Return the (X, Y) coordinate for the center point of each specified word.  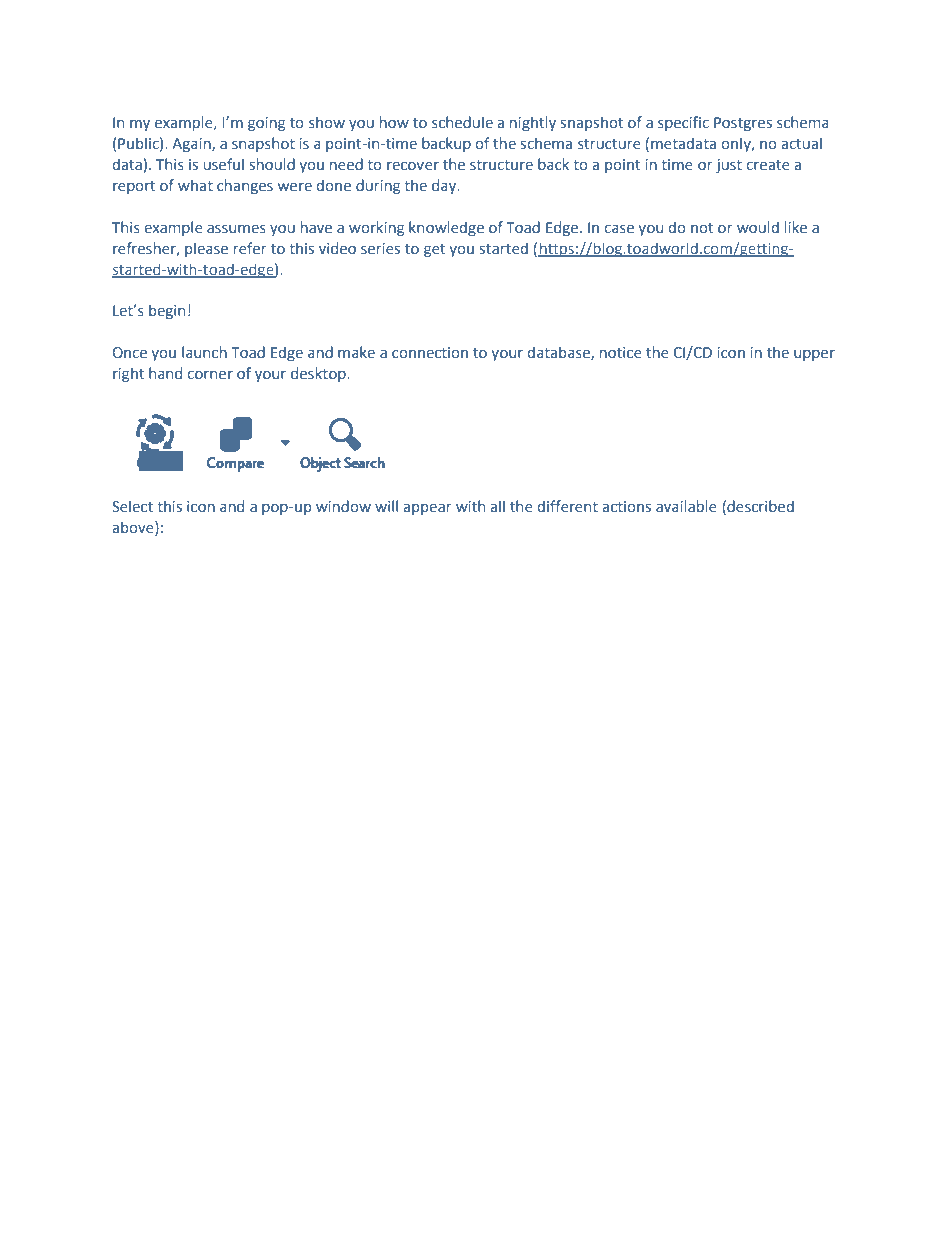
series (380, 248)
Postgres (743, 124)
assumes (236, 229)
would (758, 227)
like (796, 227)
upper (814, 355)
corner (210, 374)
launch (204, 352)
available (686, 506)
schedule (462, 122)
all (497, 506)
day (445, 186)
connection (430, 353)
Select (132, 506)
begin (167, 311)
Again (192, 145)
